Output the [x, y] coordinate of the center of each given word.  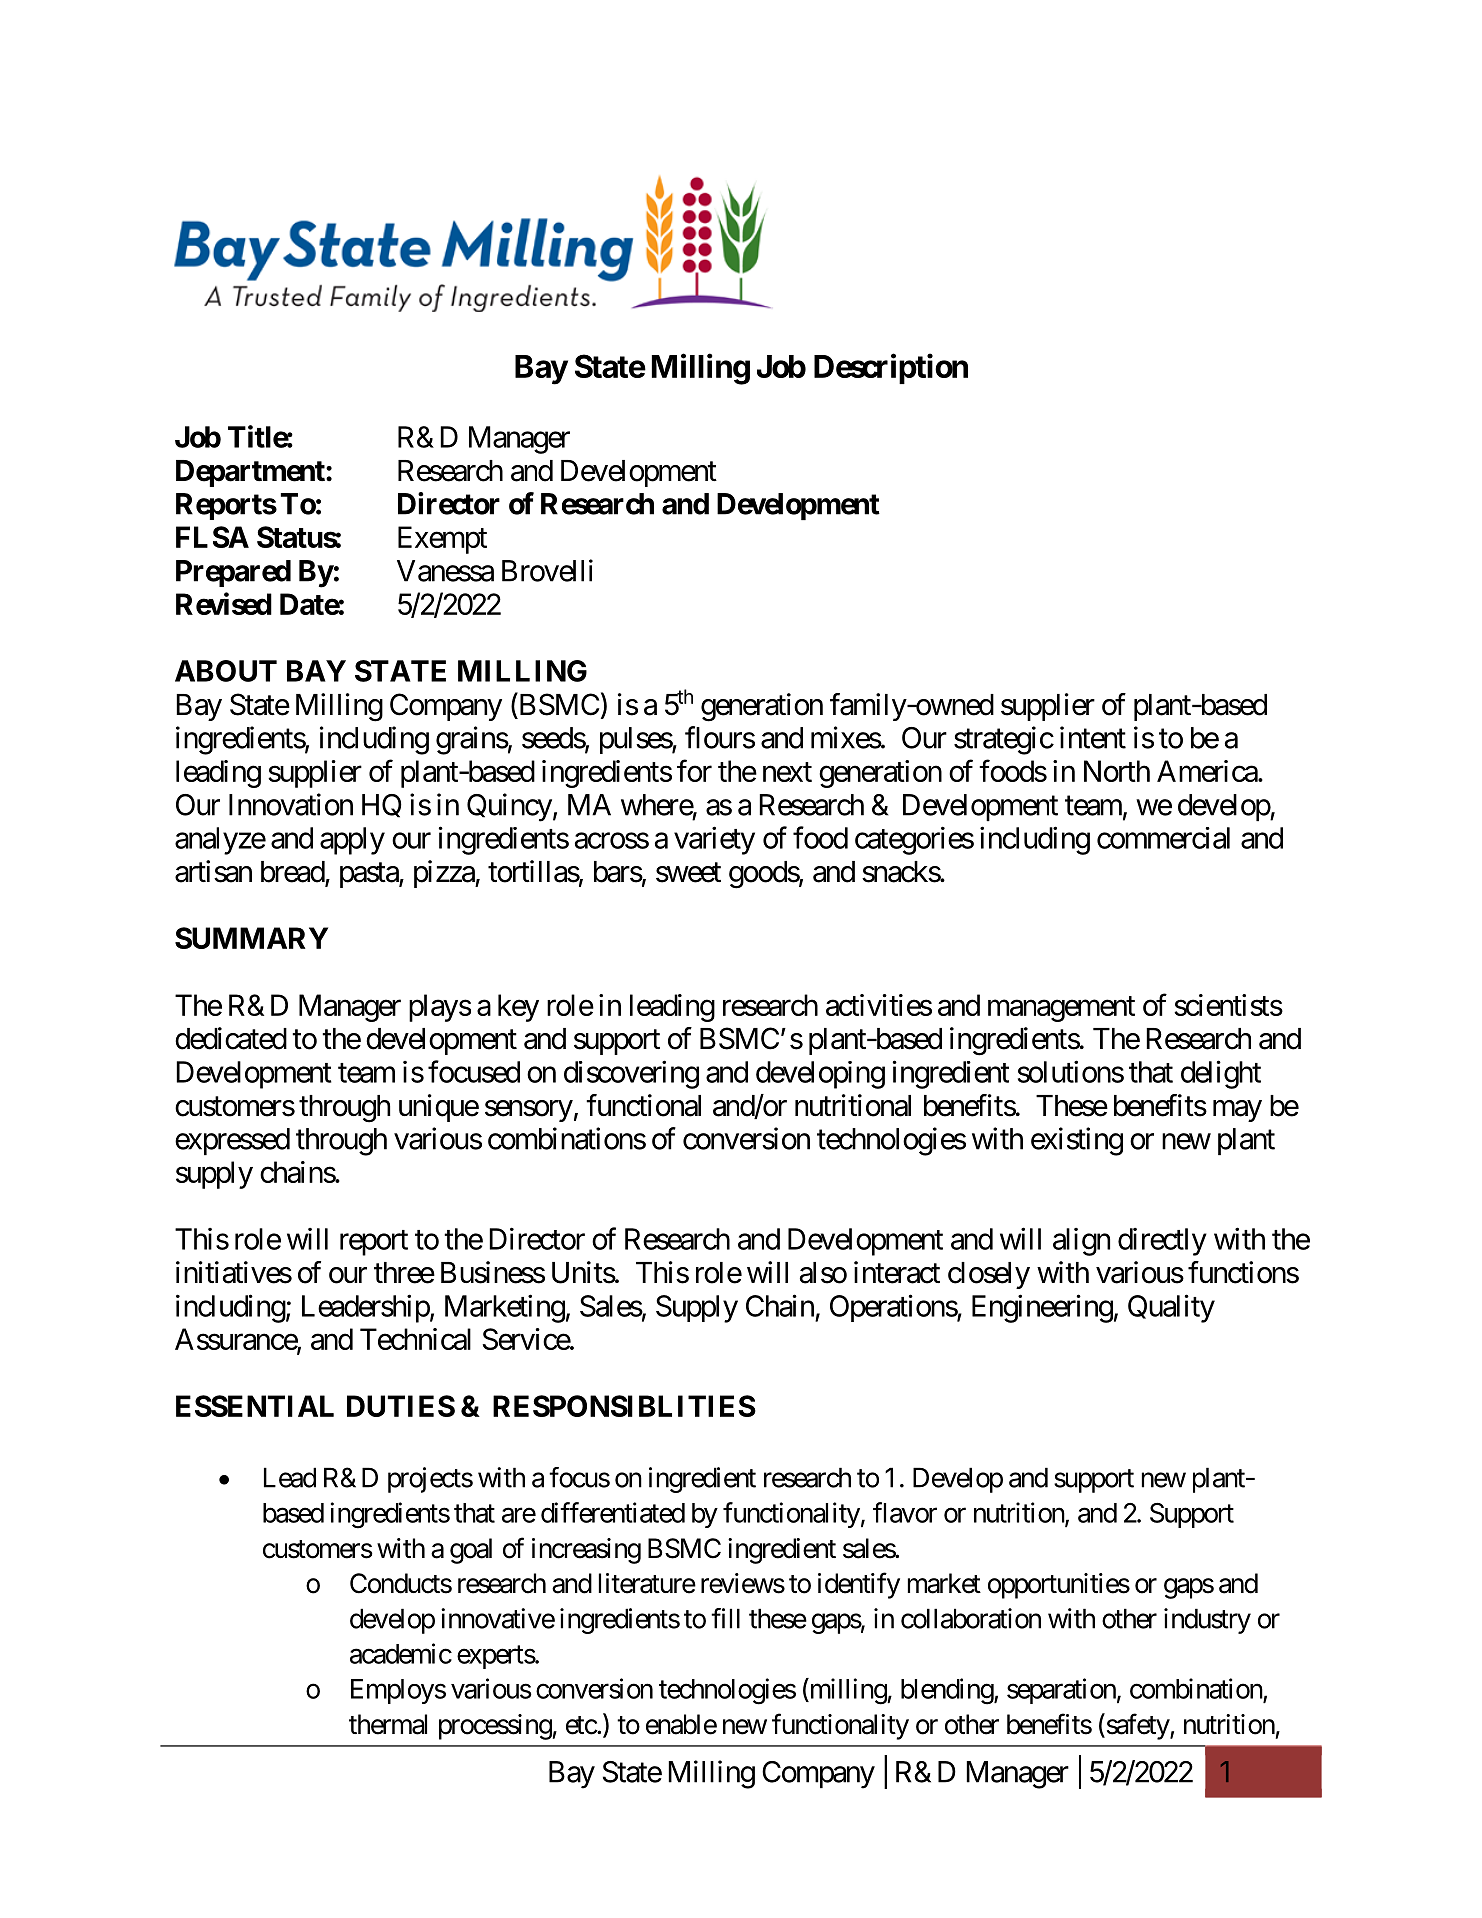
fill [725, 1618]
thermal [388, 1724]
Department [251, 473]
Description [891, 369]
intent [1093, 737]
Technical [415, 1339]
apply [352, 841]
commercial [1163, 838]
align [1081, 1242]
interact [897, 1272]
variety [714, 840]
